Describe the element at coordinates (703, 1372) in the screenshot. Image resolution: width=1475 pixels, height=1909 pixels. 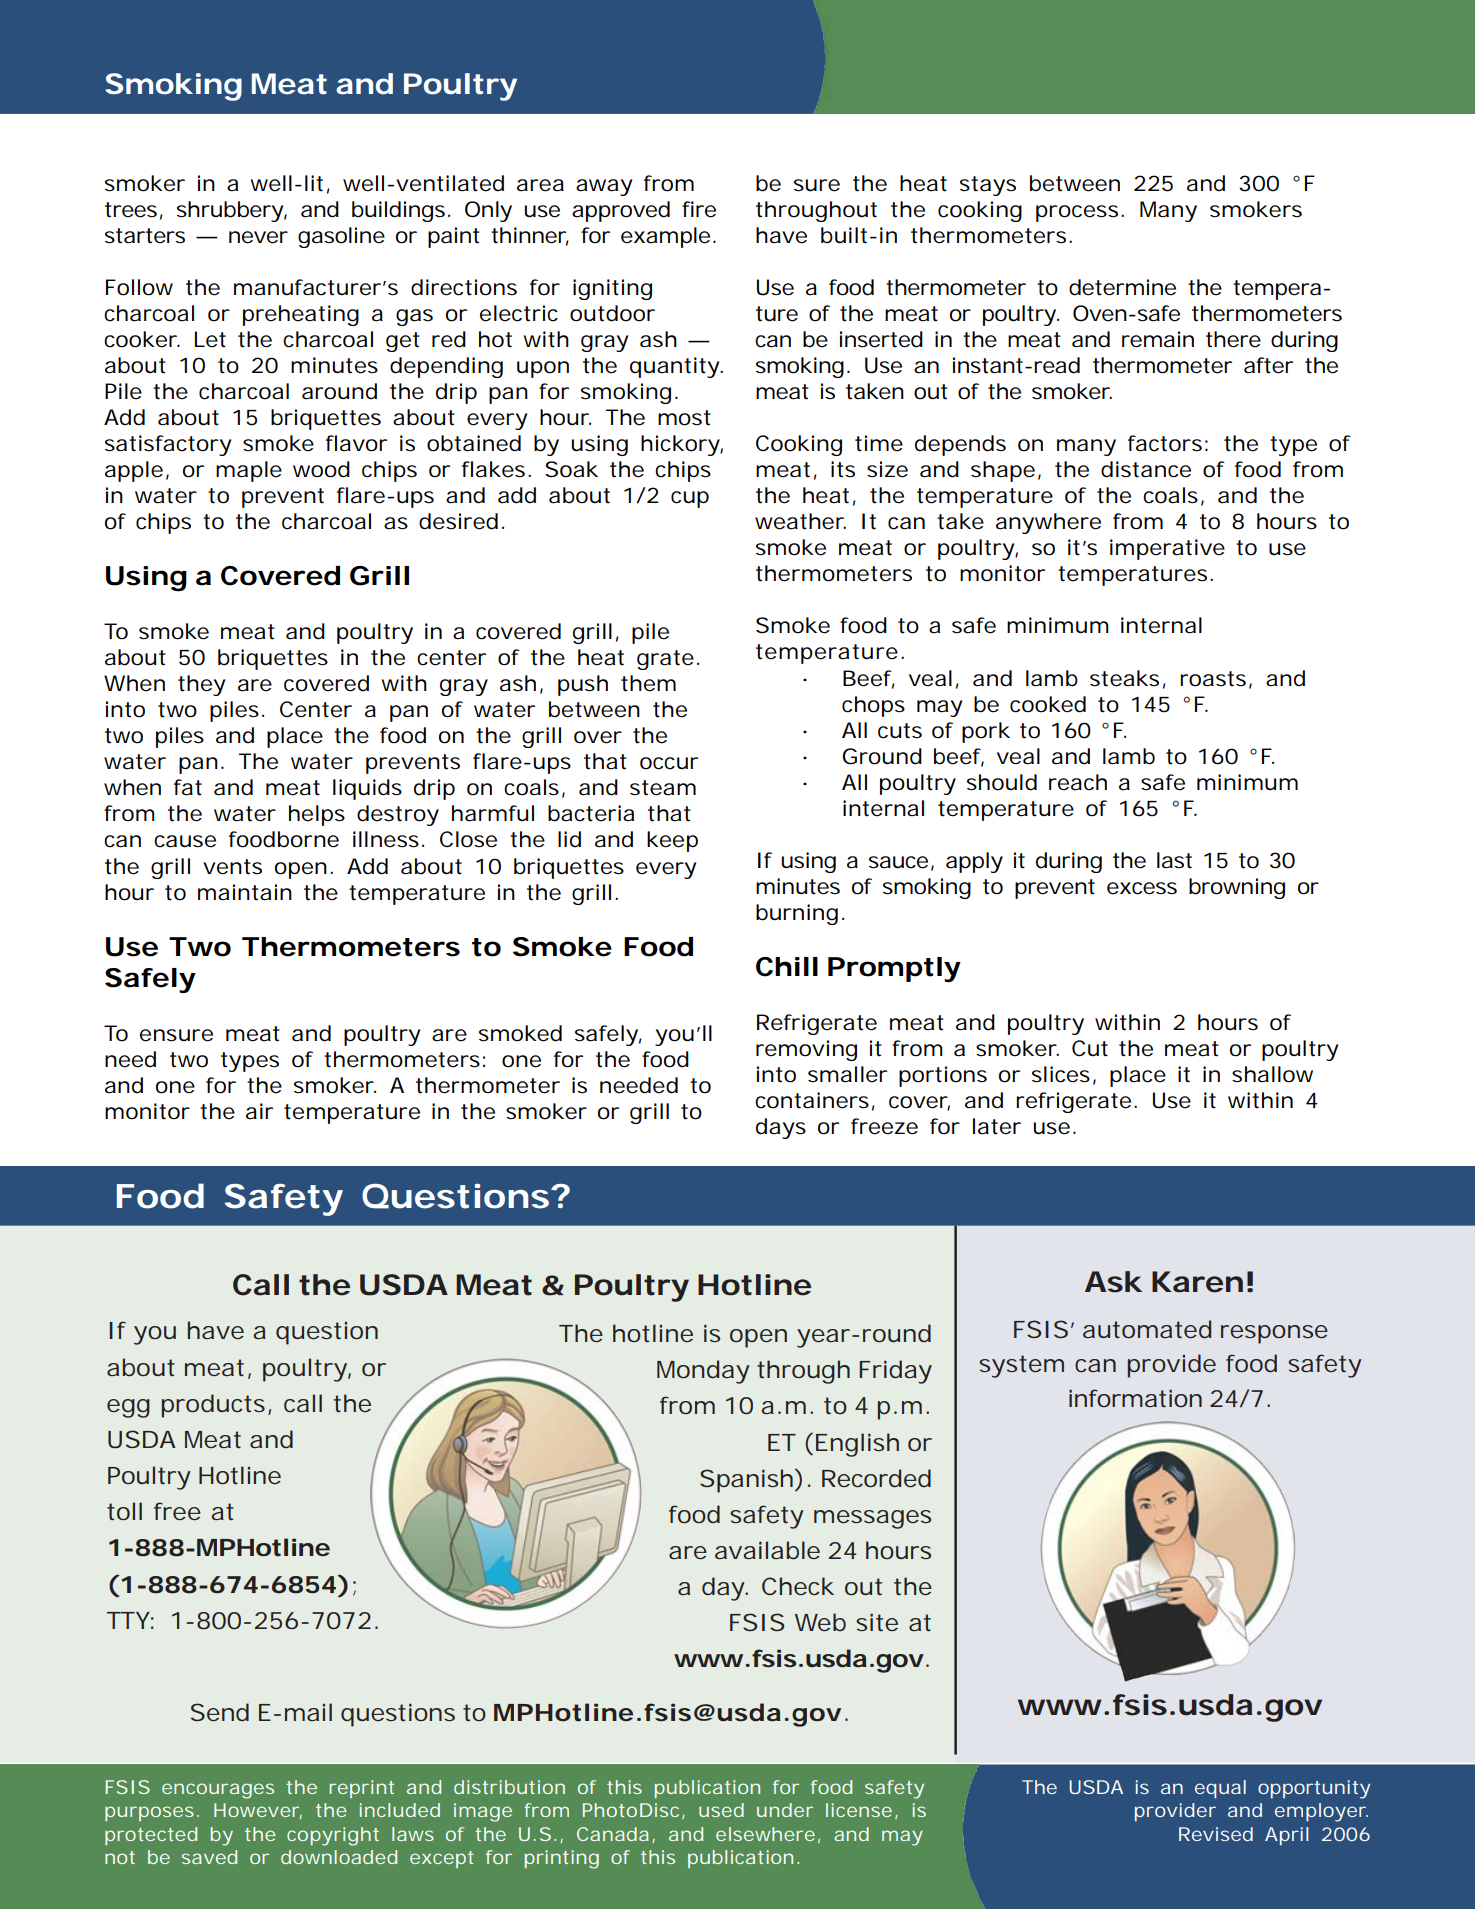
I see `Monday` at that location.
